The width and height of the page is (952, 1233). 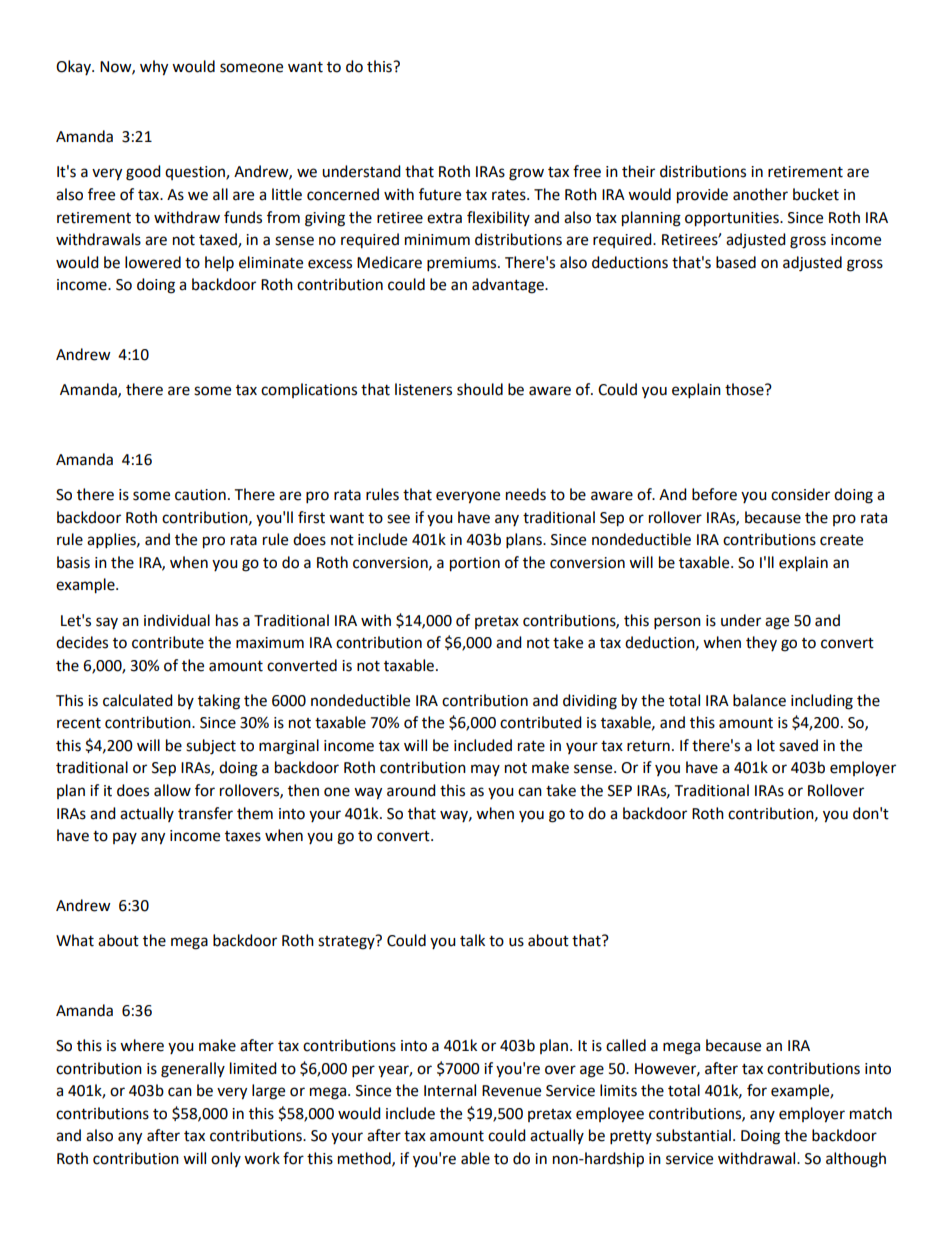 What do you see at coordinates (226, 1159) in the page?
I see `only` at bounding box center [226, 1159].
